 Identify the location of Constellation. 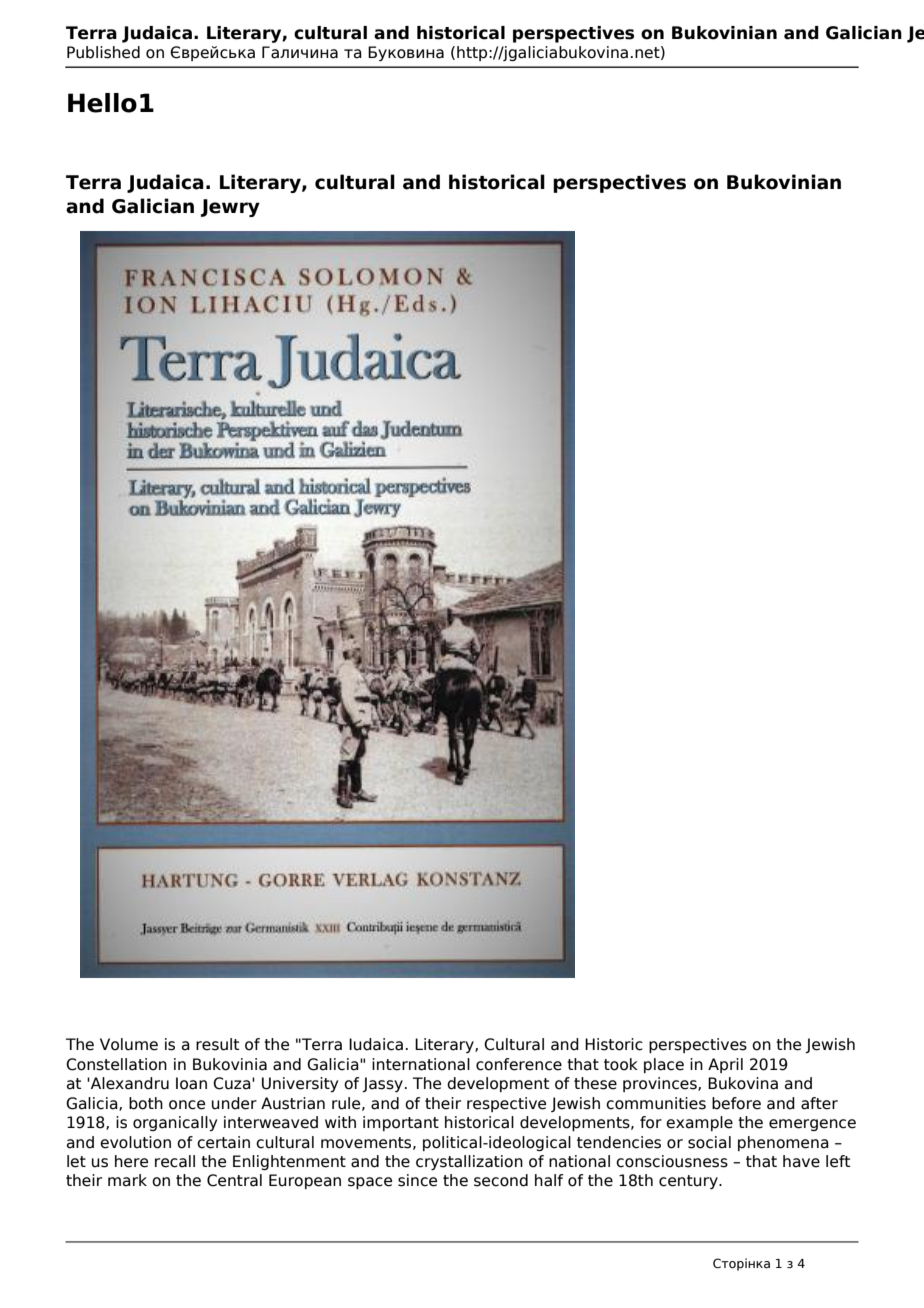
(116, 1064).
